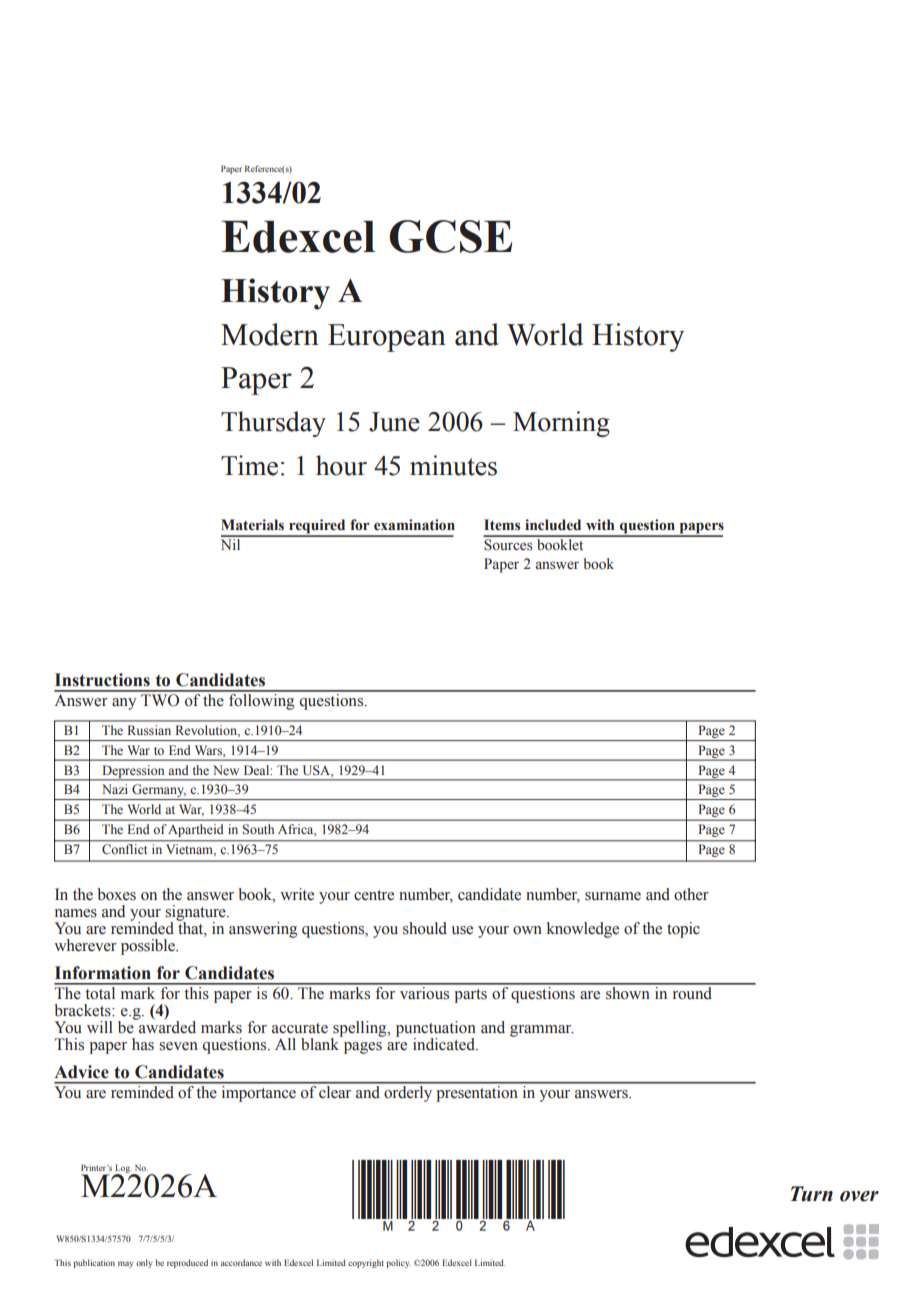 Image resolution: width=924 pixels, height=1305 pixels. What do you see at coordinates (374, 895) in the screenshot?
I see `centre` at bounding box center [374, 895].
